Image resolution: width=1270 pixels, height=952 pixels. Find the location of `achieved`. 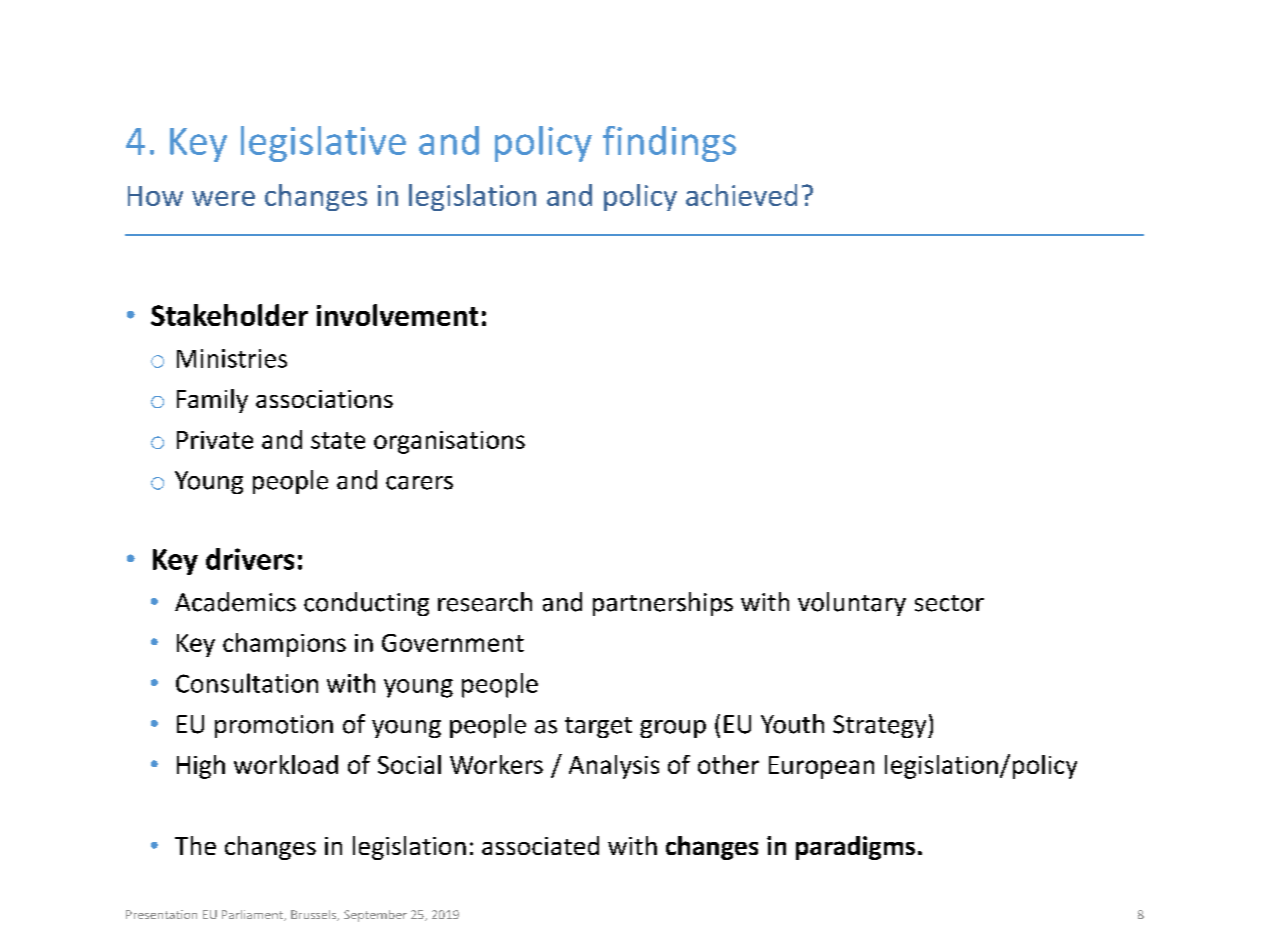

achieved is located at coordinates (741, 195).
